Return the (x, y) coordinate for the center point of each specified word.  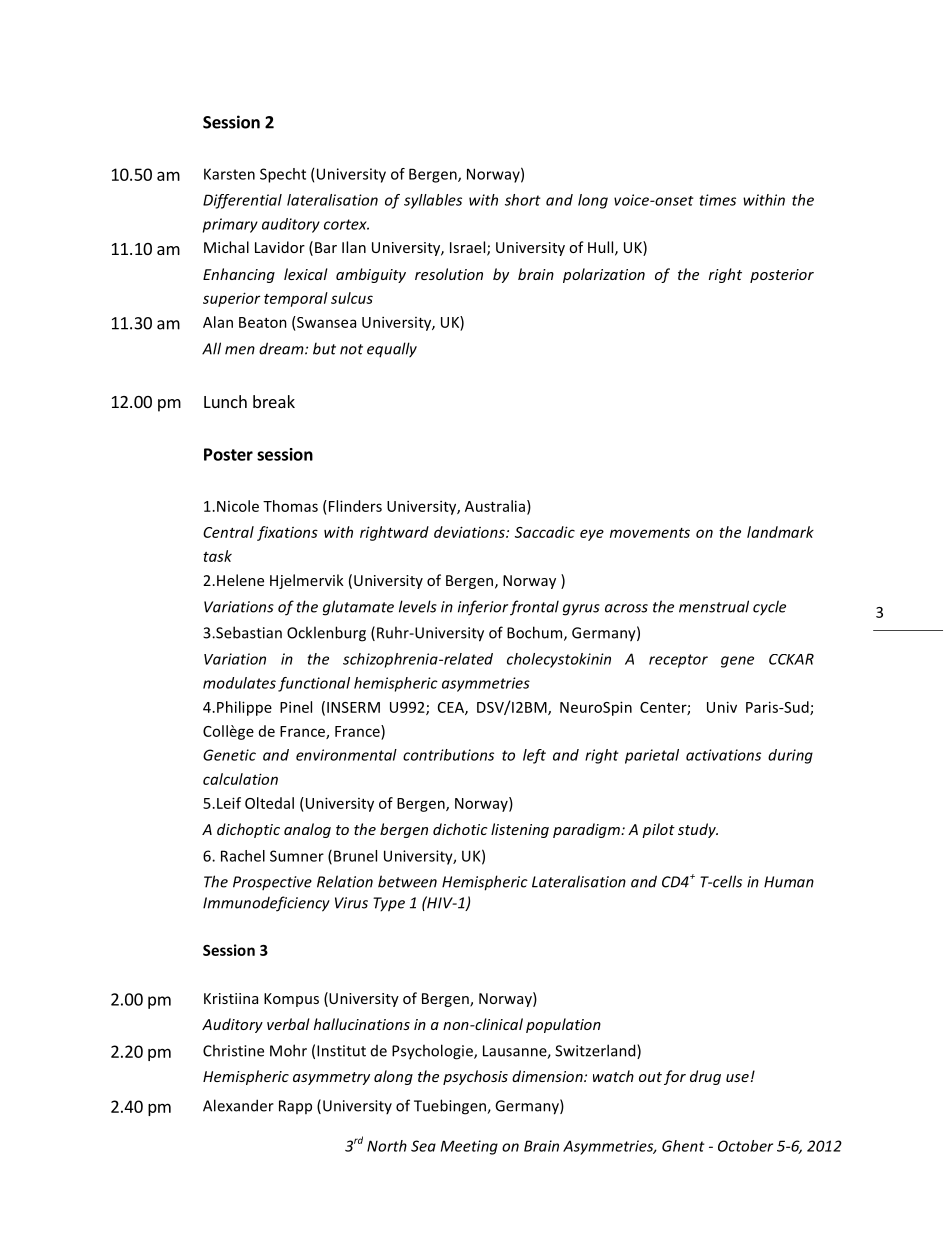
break (274, 401)
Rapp (295, 1107)
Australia (495, 506)
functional (314, 684)
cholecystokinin (559, 660)
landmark (780, 532)
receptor (678, 661)
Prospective (272, 883)
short (523, 200)
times (717, 200)
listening (520, 830)
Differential (242, 201)
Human (789, 882)
